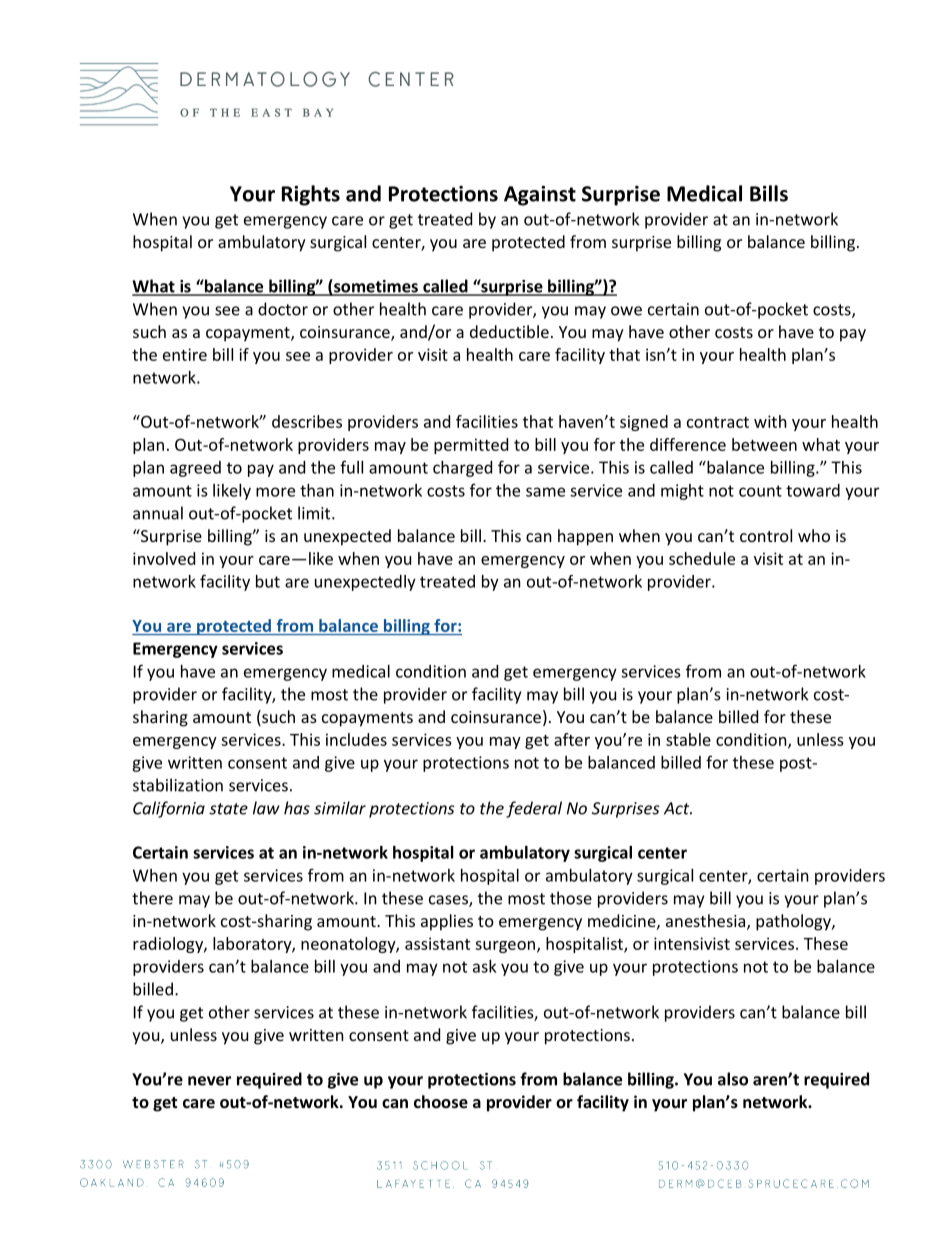 This image has width=952, height=1233. Describe the element at coordinates (626, 311) in the image. I see `owe` at that location.
